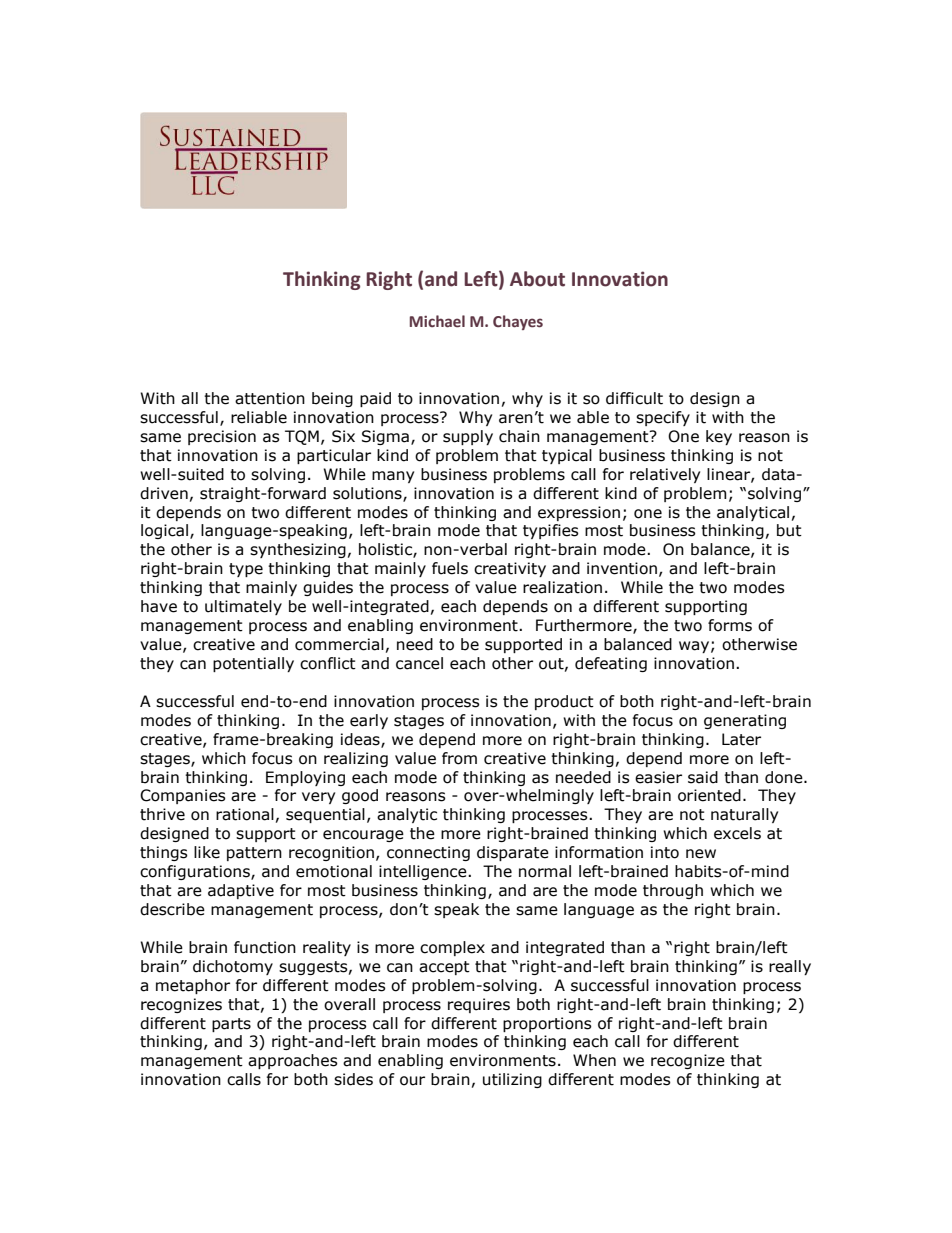  Describe the element at coordinates (634, 398) in the page. I see `difficult` at that location.
